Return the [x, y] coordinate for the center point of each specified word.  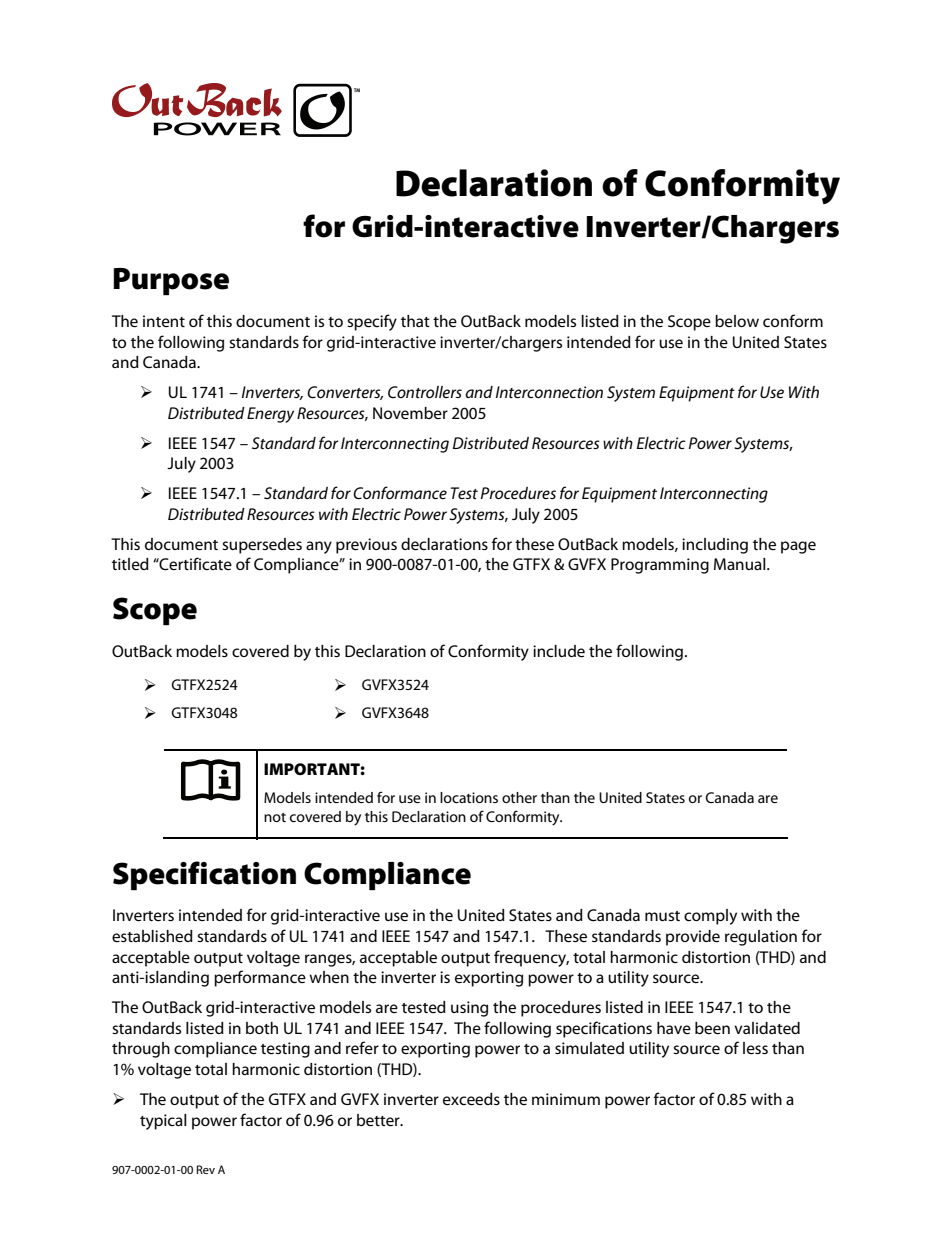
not [275, 817]
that [415, 321]
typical [163, 1122]
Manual [741, 564]
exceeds [471, 1099]
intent [164, 321]
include [559, 651]
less [755, 1048]
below [737, 321]
